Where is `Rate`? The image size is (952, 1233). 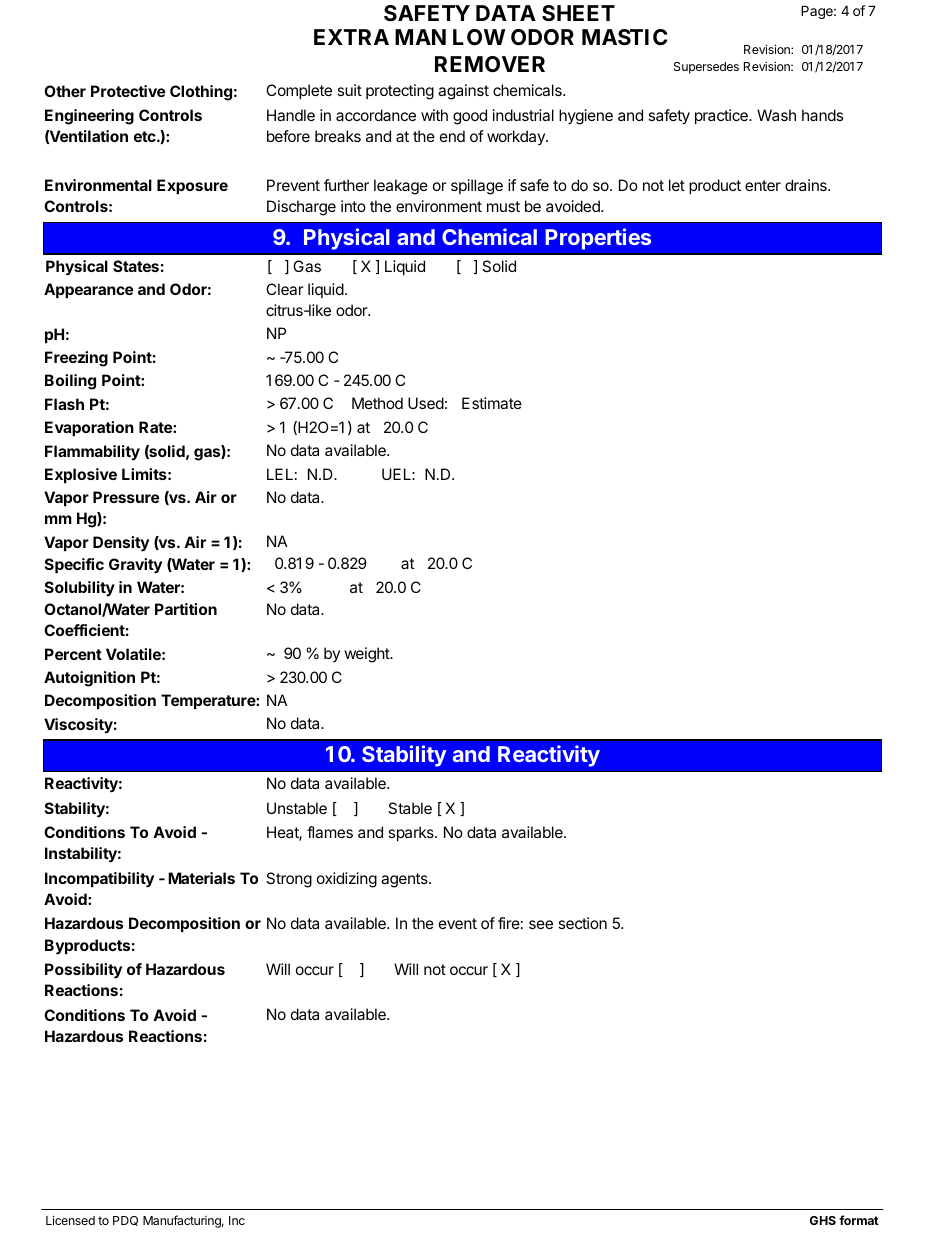 Rate is located at coordinates (156, 427).
